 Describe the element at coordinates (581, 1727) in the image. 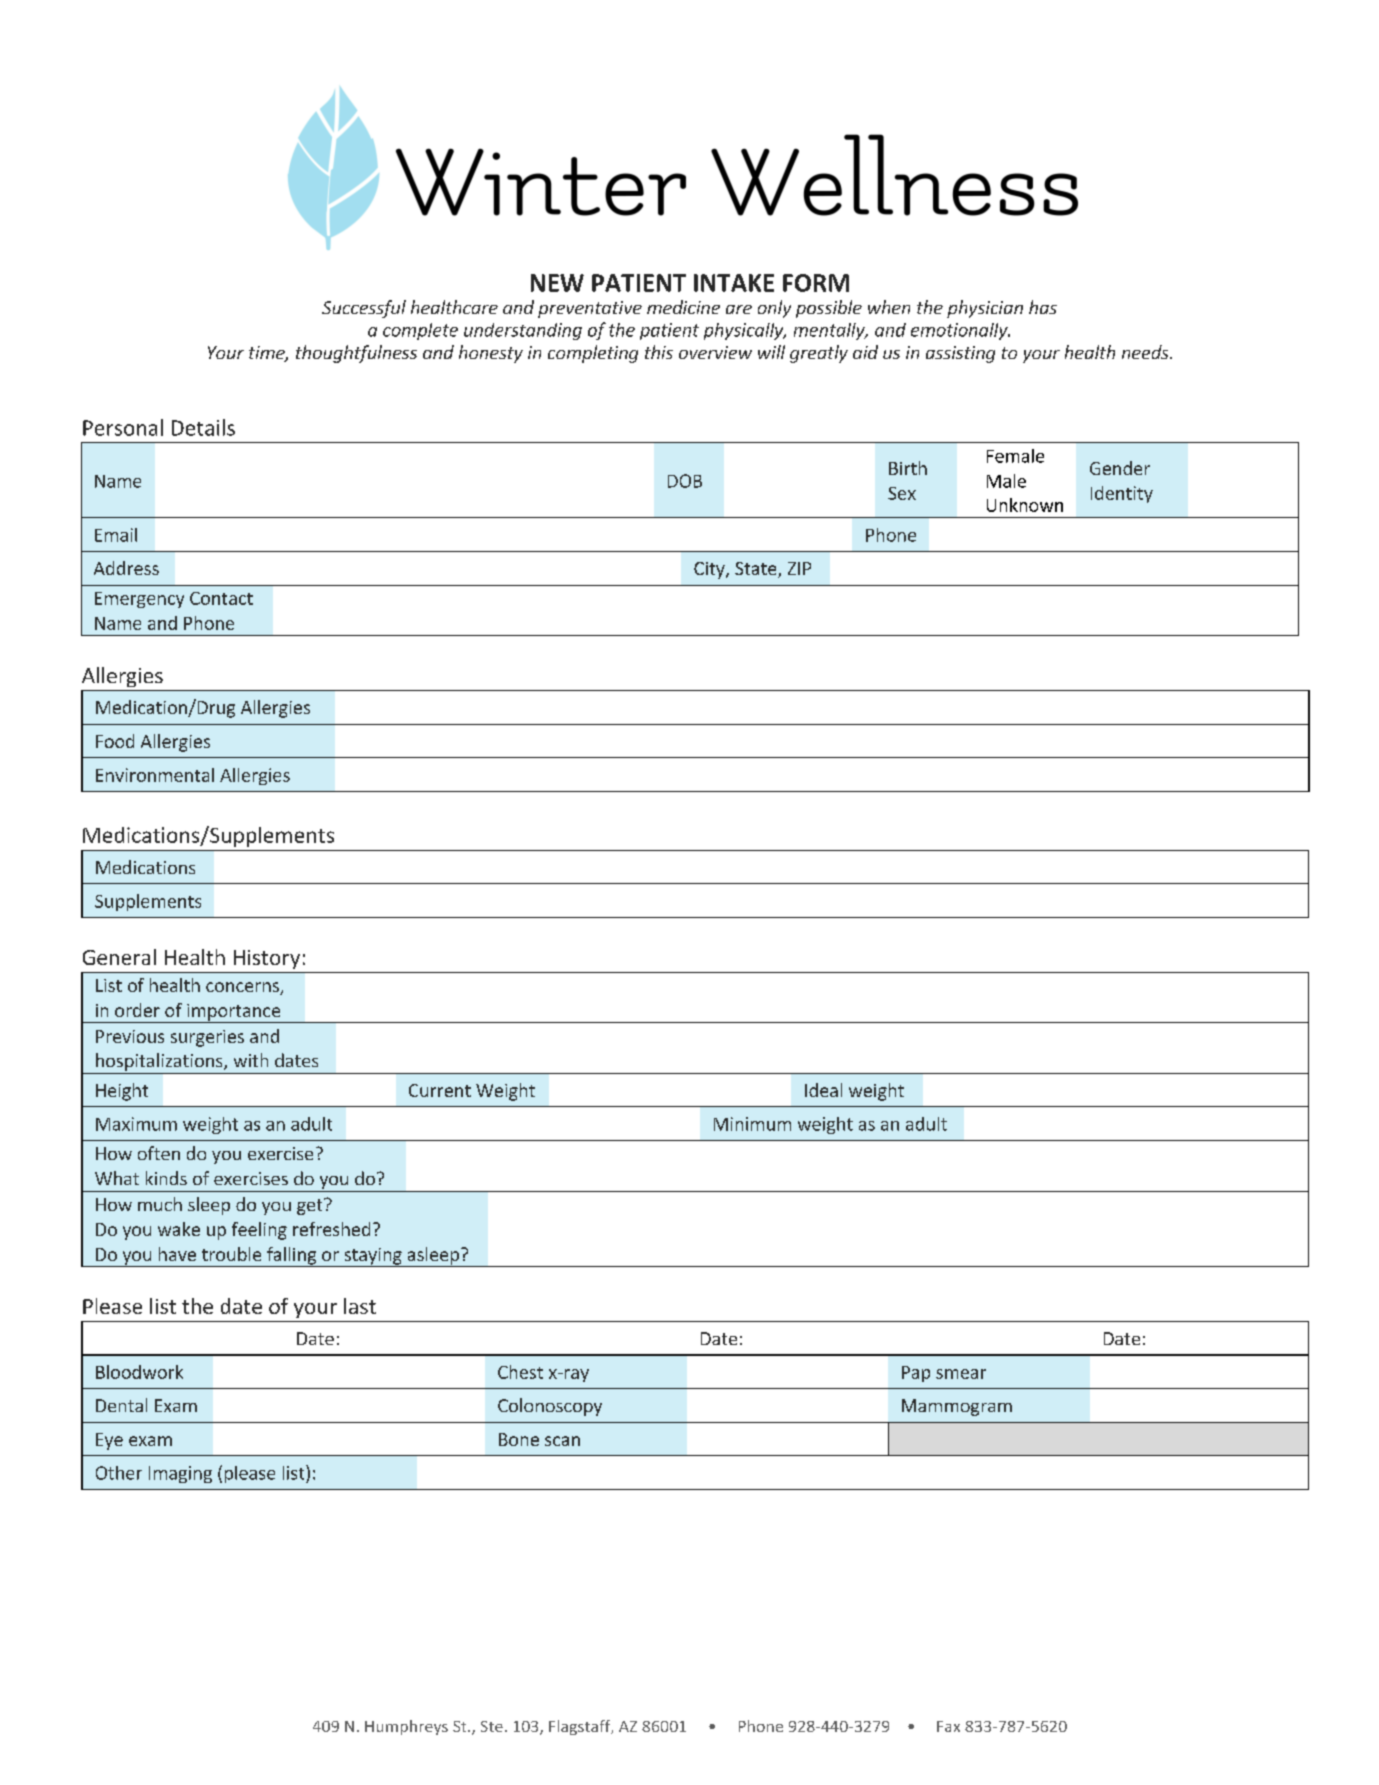

I see `Flagstaff` at that location.
